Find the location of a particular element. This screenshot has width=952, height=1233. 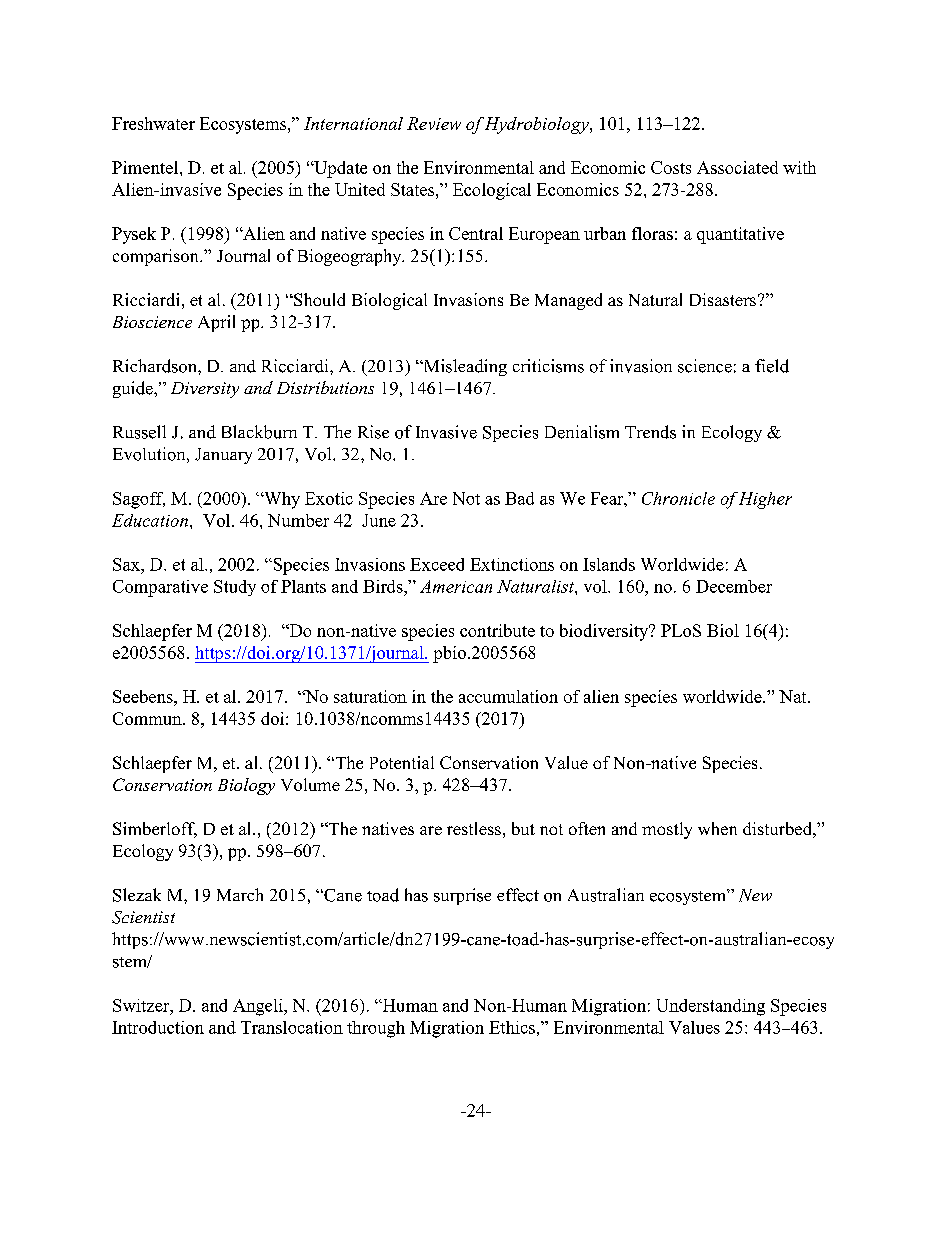

Associated is located at coordinates (737, 167).
